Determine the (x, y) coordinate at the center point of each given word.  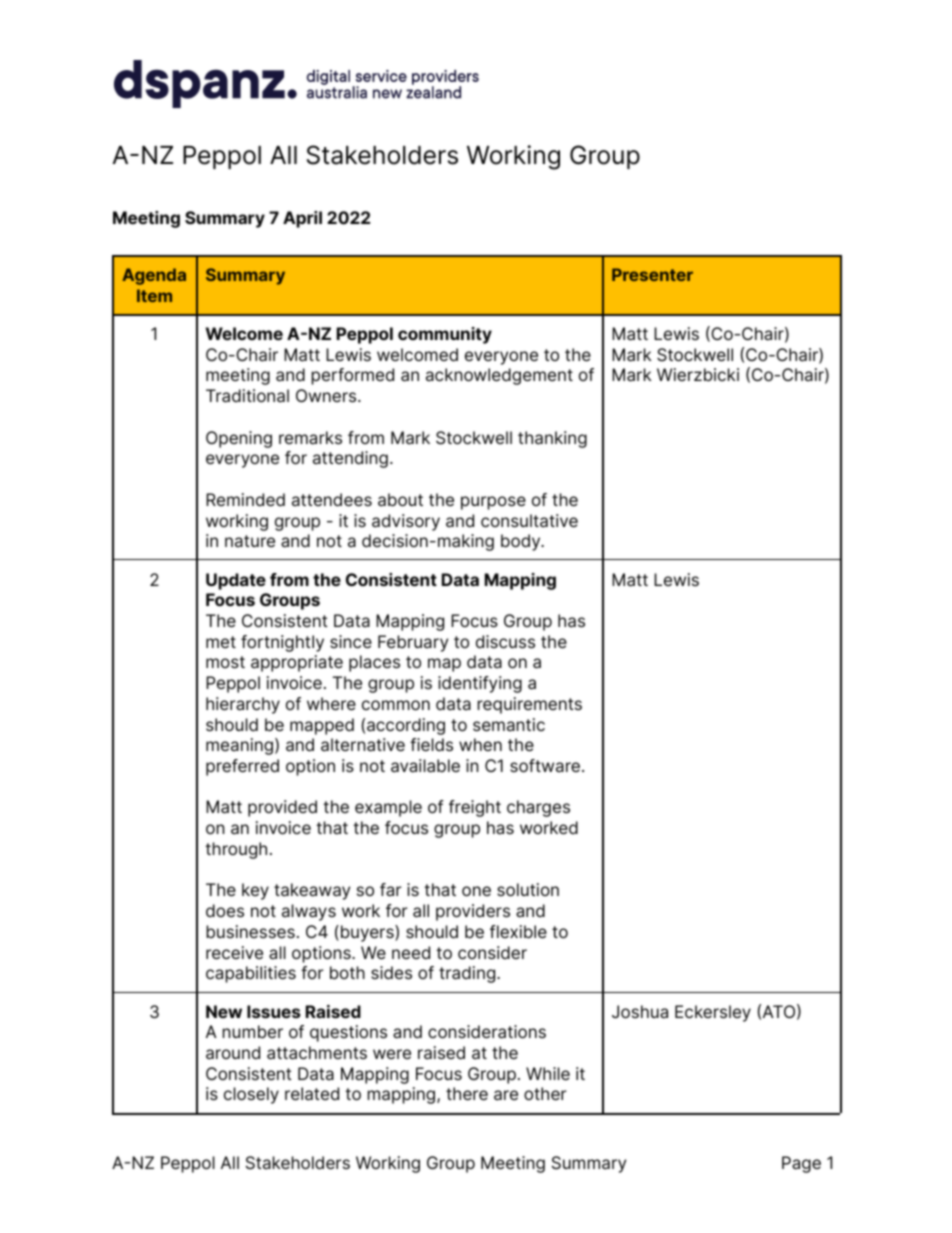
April (302, 219)
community (445, 335)
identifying (480, 684)
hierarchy (243, 705)
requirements (530, 705)
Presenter (652, 274)
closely (251, 1095)
